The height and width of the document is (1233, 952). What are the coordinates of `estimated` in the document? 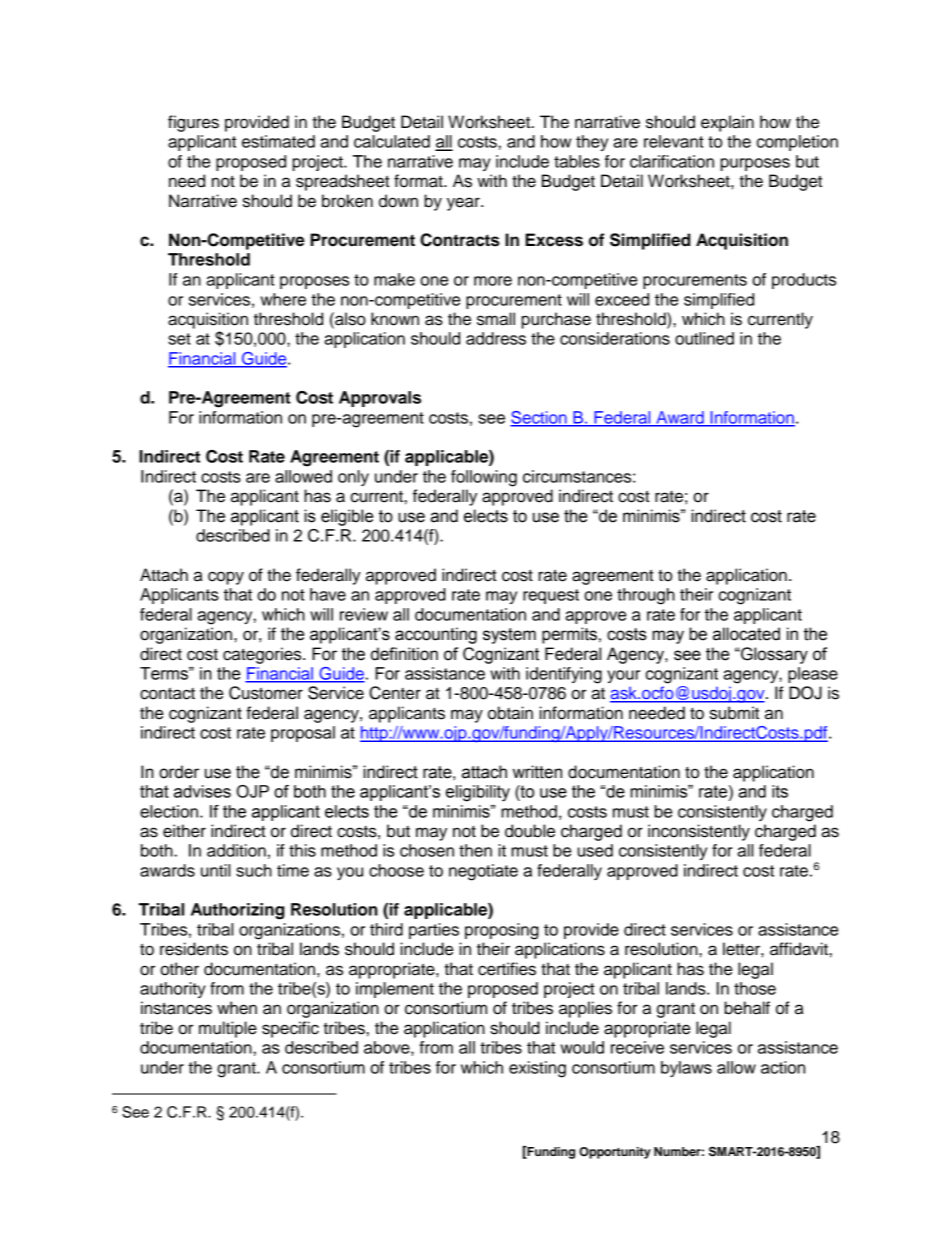 It's located at (278, 141).
